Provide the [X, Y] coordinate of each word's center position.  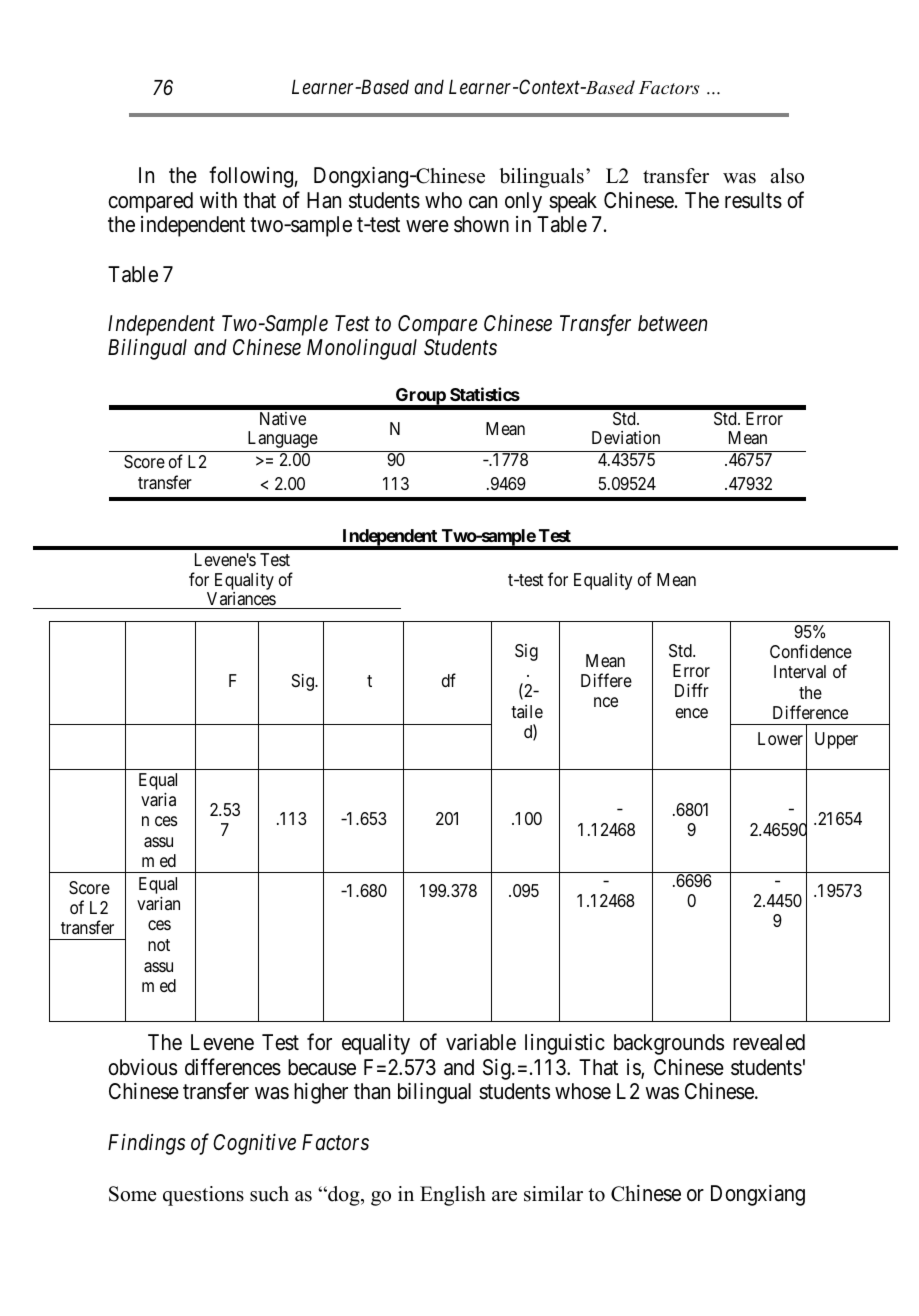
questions [203, 1196]
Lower [780, 738]
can [483, 202]
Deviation [626, 437]
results [753, 200]
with [218, 200]
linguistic [565, 1044]
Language [283, 439]
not [159, 945]
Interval [800, 671]
